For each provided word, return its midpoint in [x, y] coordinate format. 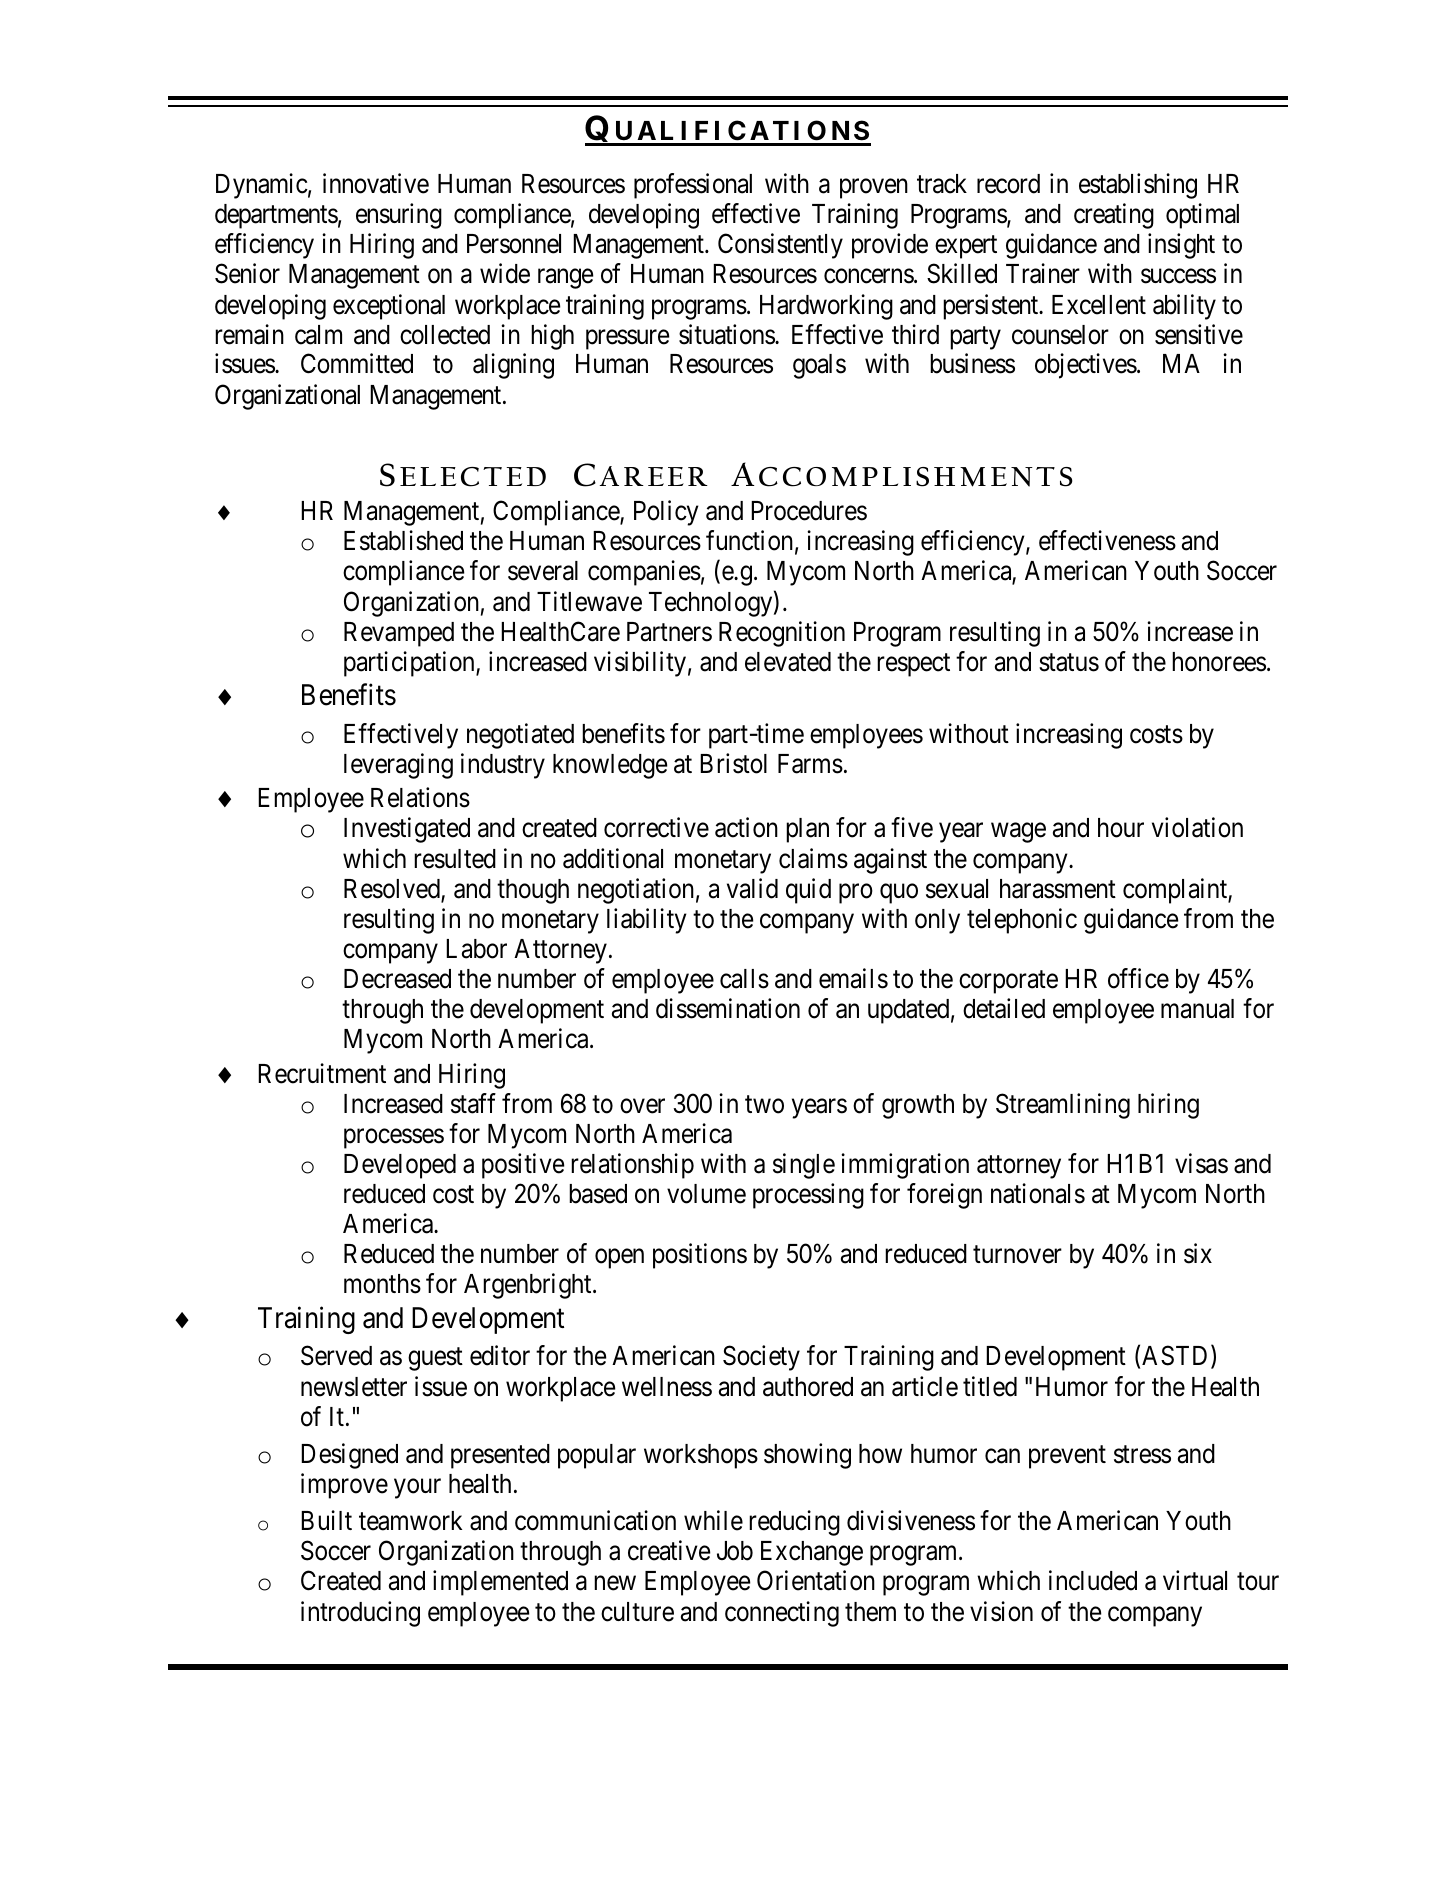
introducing [360, 1614]
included [1093, 1580]
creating [1114, 216]
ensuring [399, 216]
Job [735, 1551]
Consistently [780, 246]
